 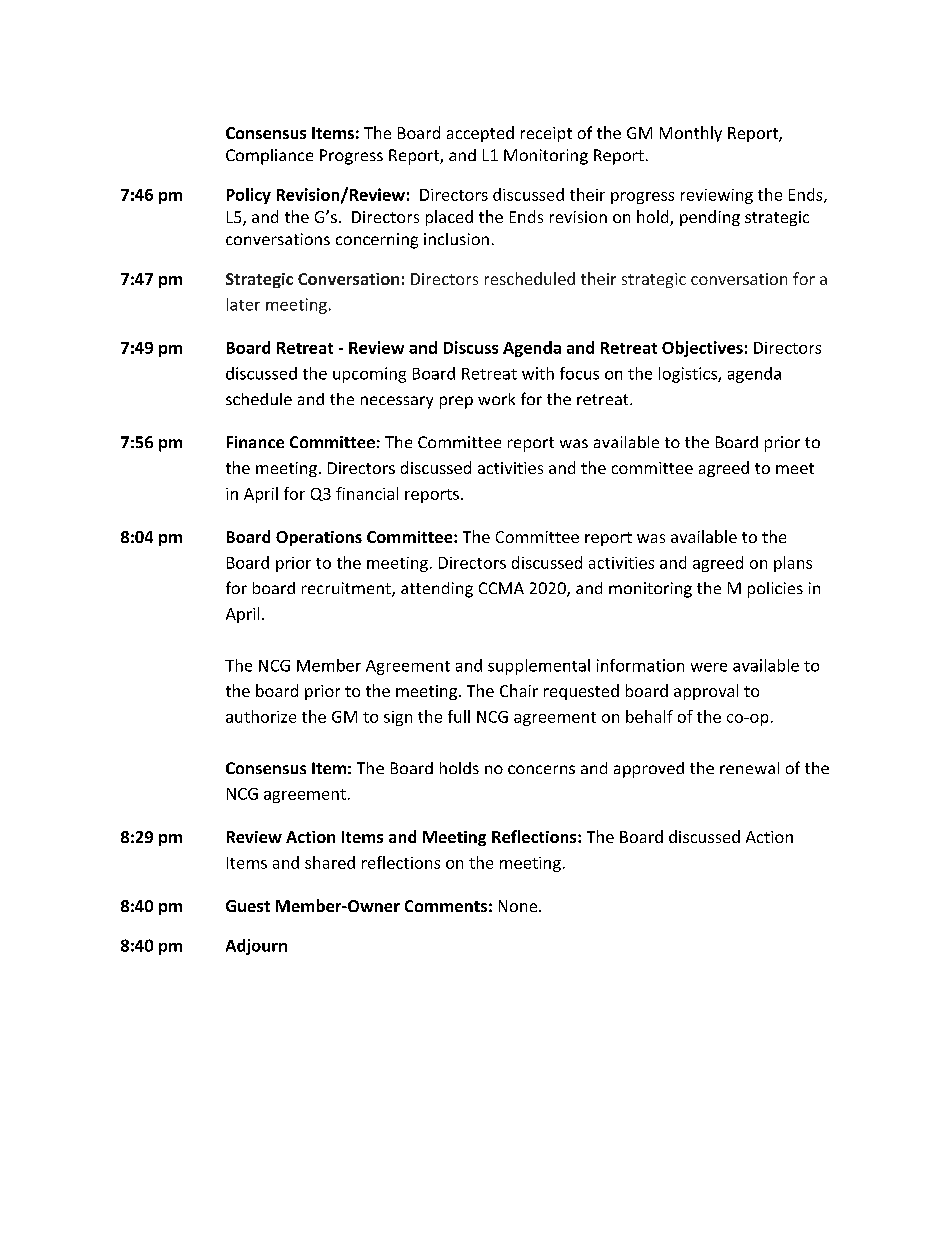 I want to click on concerns, so click(x=541, y=769).
